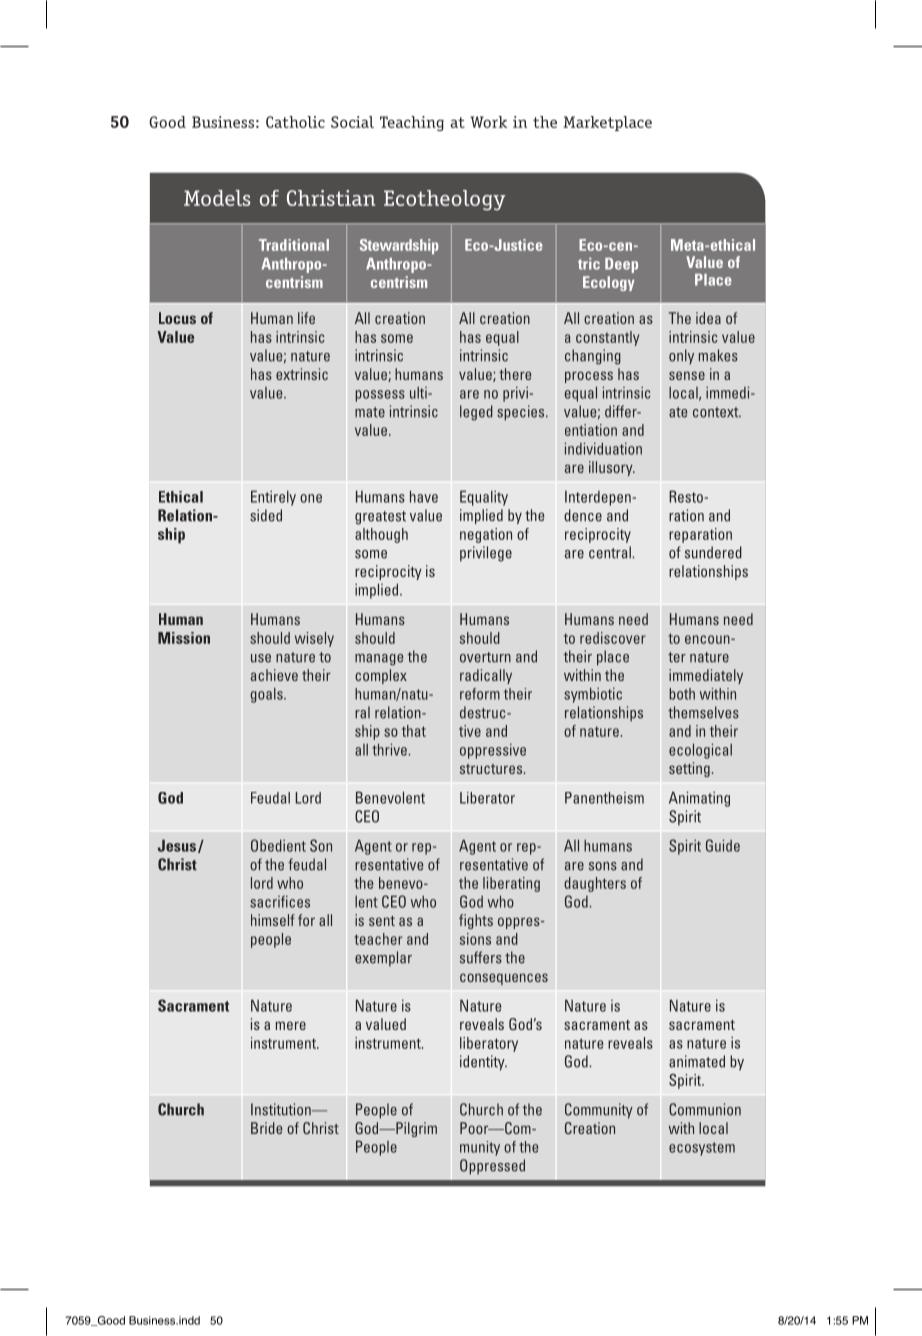 This document has width=922, height=1336. Describe the element at coordinates (414, 731) in the document. I see `that` at that location.
